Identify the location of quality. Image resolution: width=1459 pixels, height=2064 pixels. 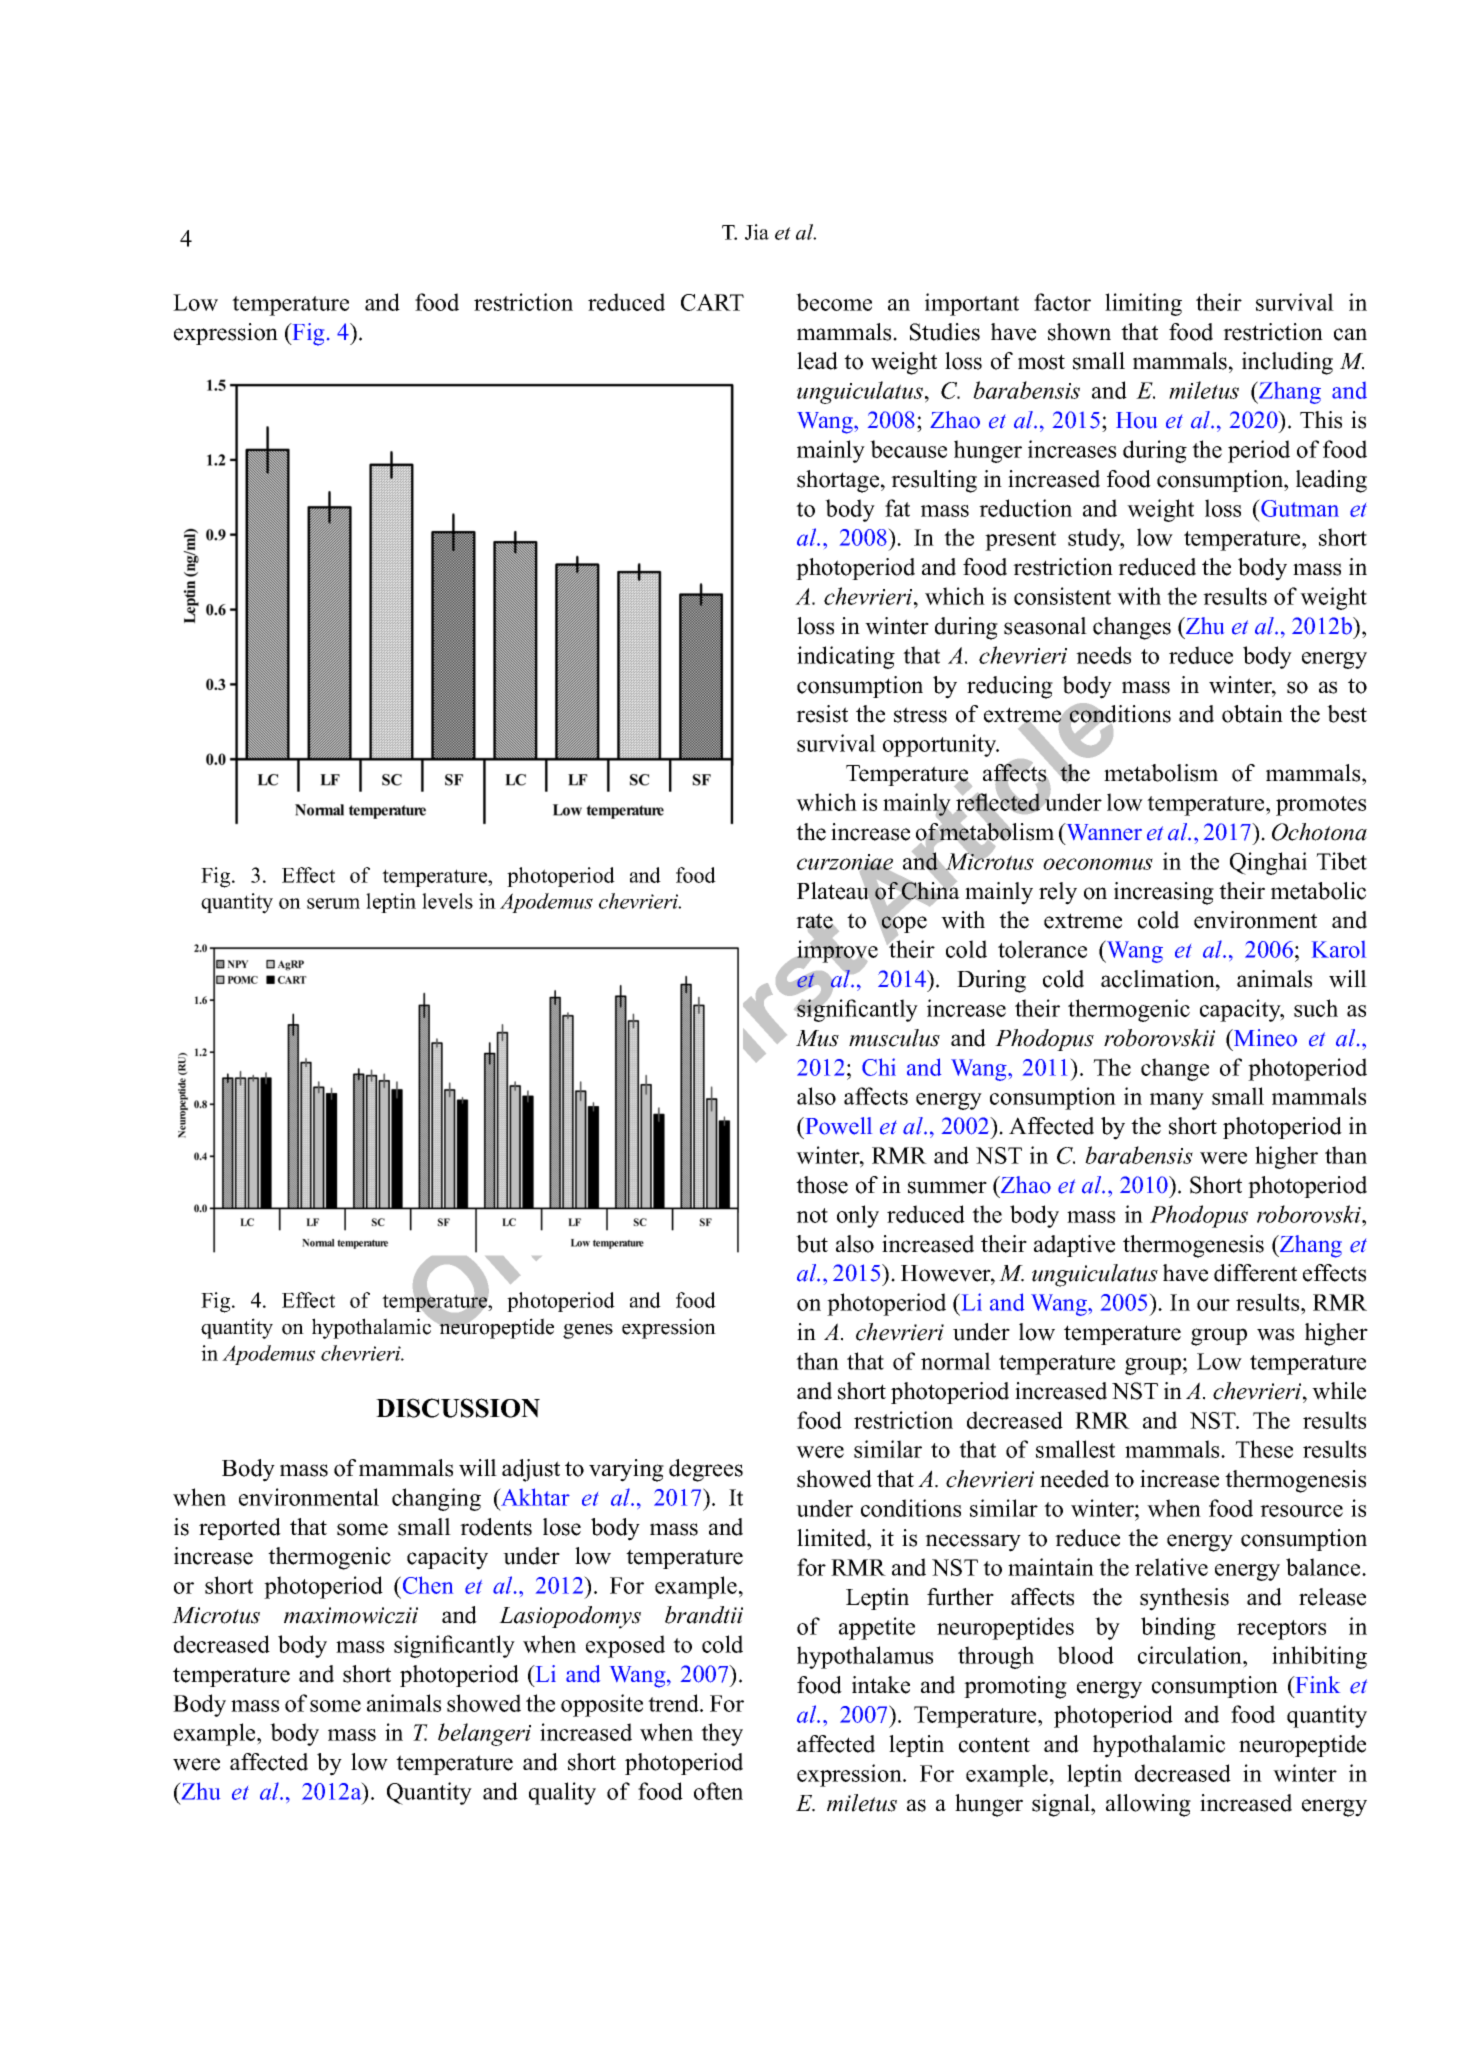
(562, 1793).
